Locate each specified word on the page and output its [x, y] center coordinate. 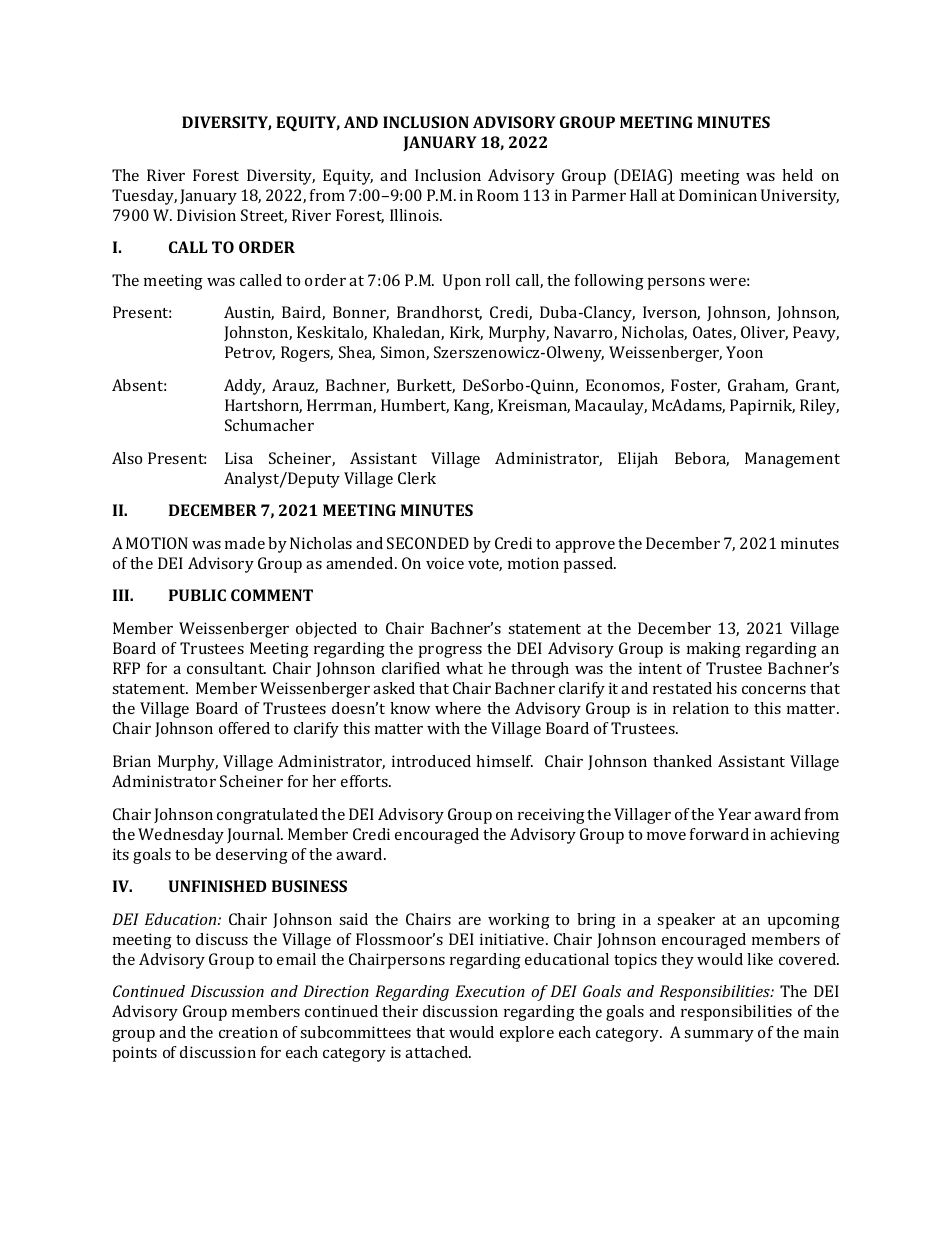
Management [792, 460]
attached [438, 1052]
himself [504, 761]
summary [719, 1036]
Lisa [239, 458]
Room [498, 195]
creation [248, 1032]
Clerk [417, 478]
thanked [682, 761]
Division [206, 215]
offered [244, 728]
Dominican [718, 195]
